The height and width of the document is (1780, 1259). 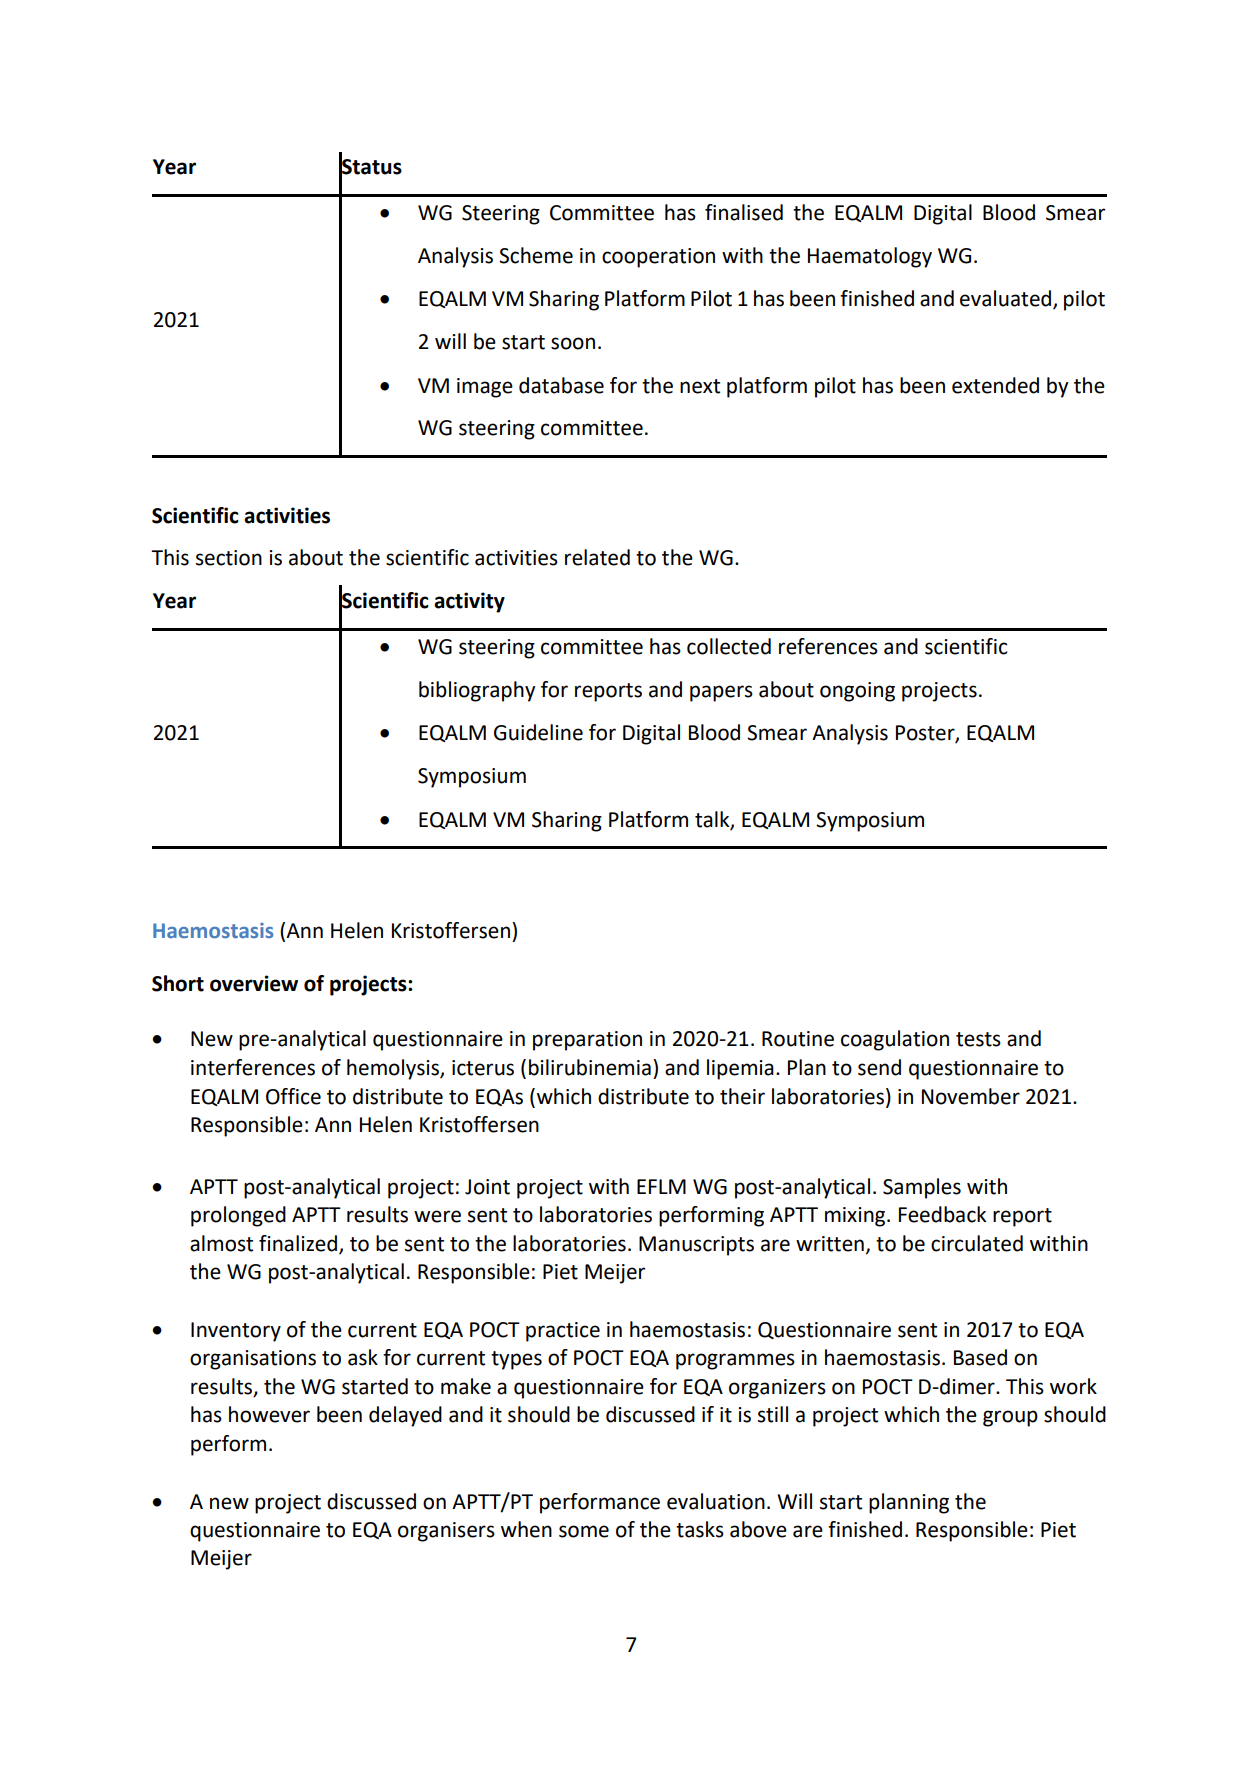 What do you see at coordinates (1007, 299) in the document?
I see `evaluated` at bounding box center [1007, 299].
